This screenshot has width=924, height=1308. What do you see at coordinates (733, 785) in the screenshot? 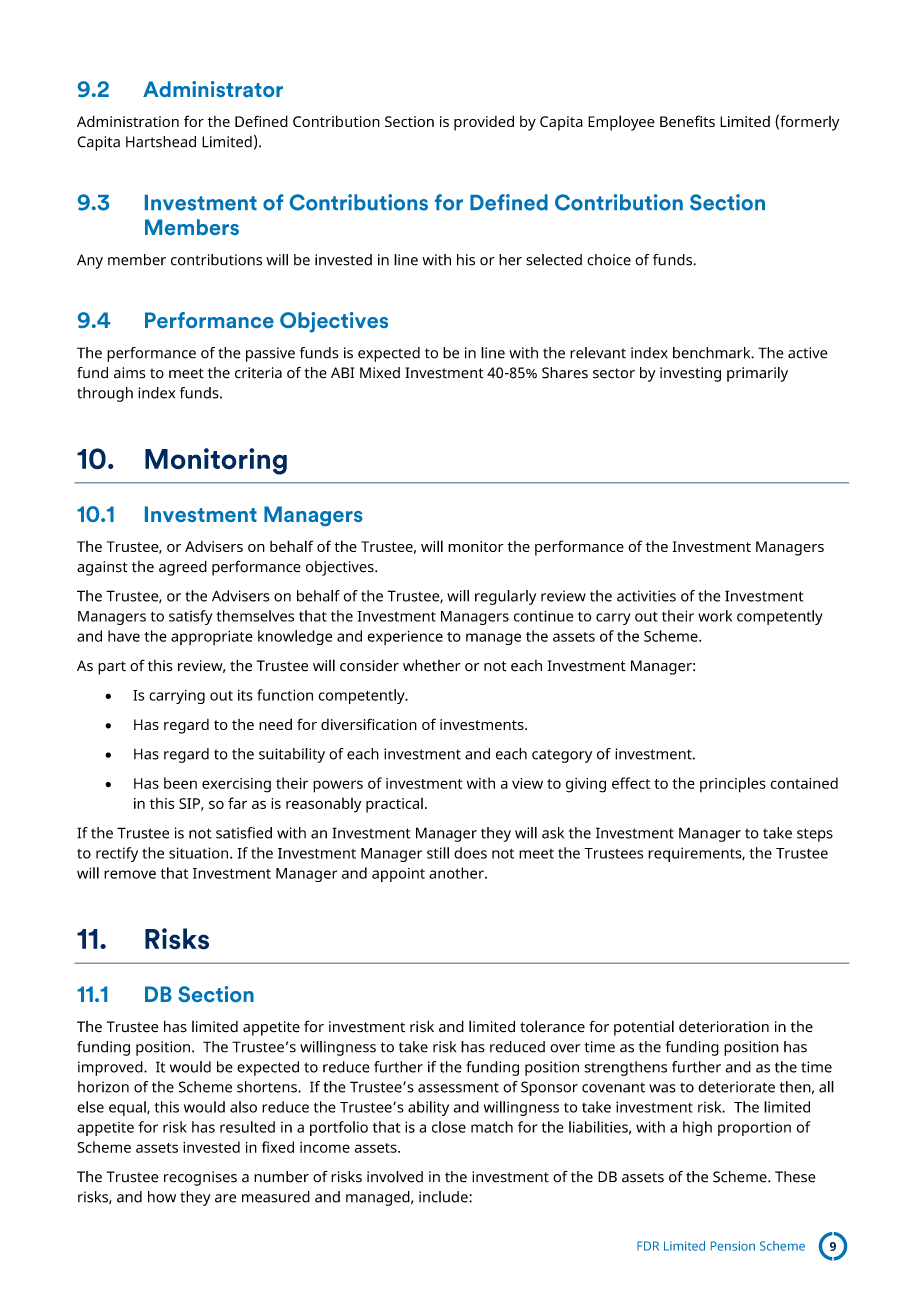
I see `principles` at bounding box center [733, 785].
